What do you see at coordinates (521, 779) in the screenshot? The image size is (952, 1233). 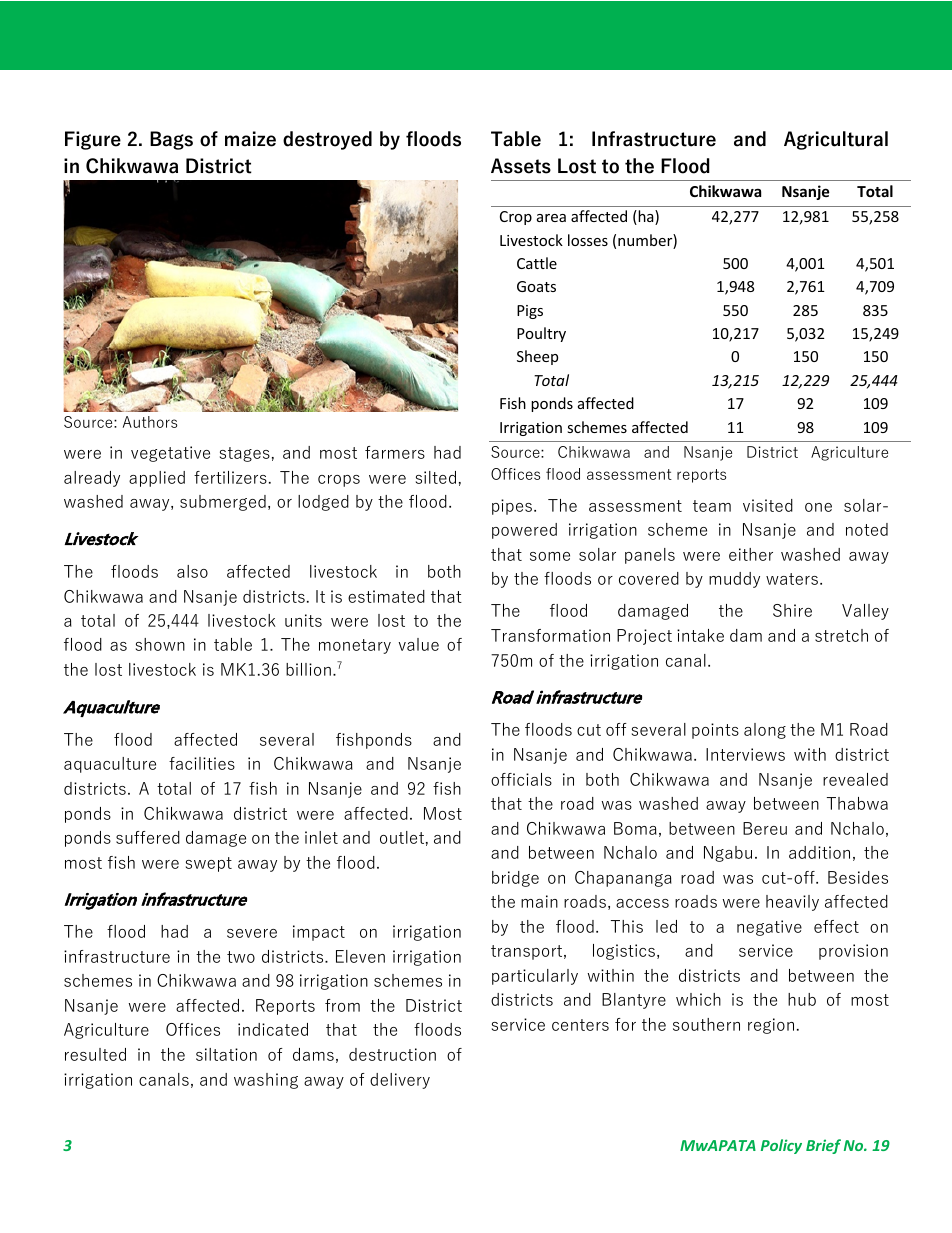 I see `officials` at bounding box center [521, 779].
